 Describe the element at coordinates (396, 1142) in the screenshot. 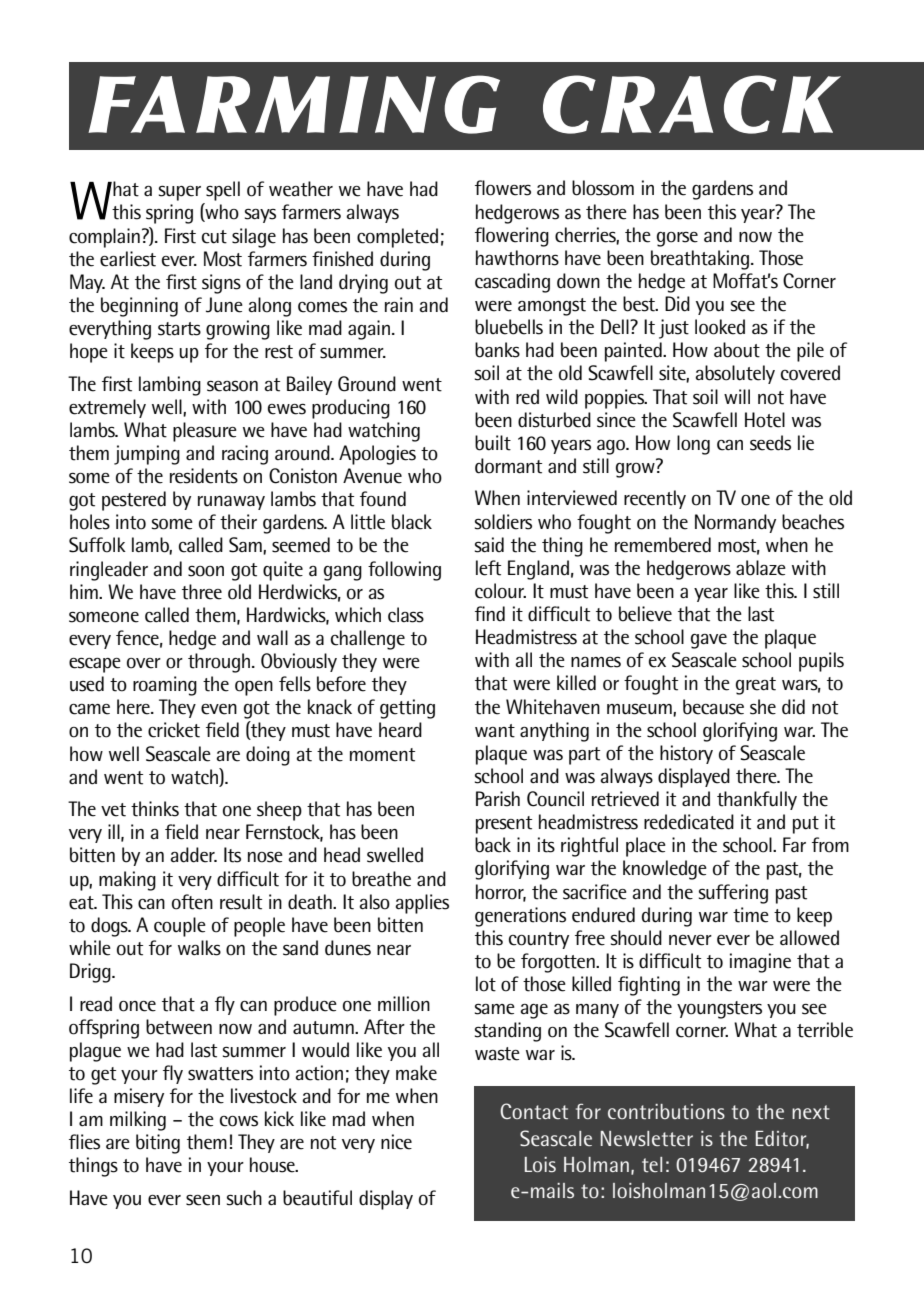

I see `nice` at that location.
